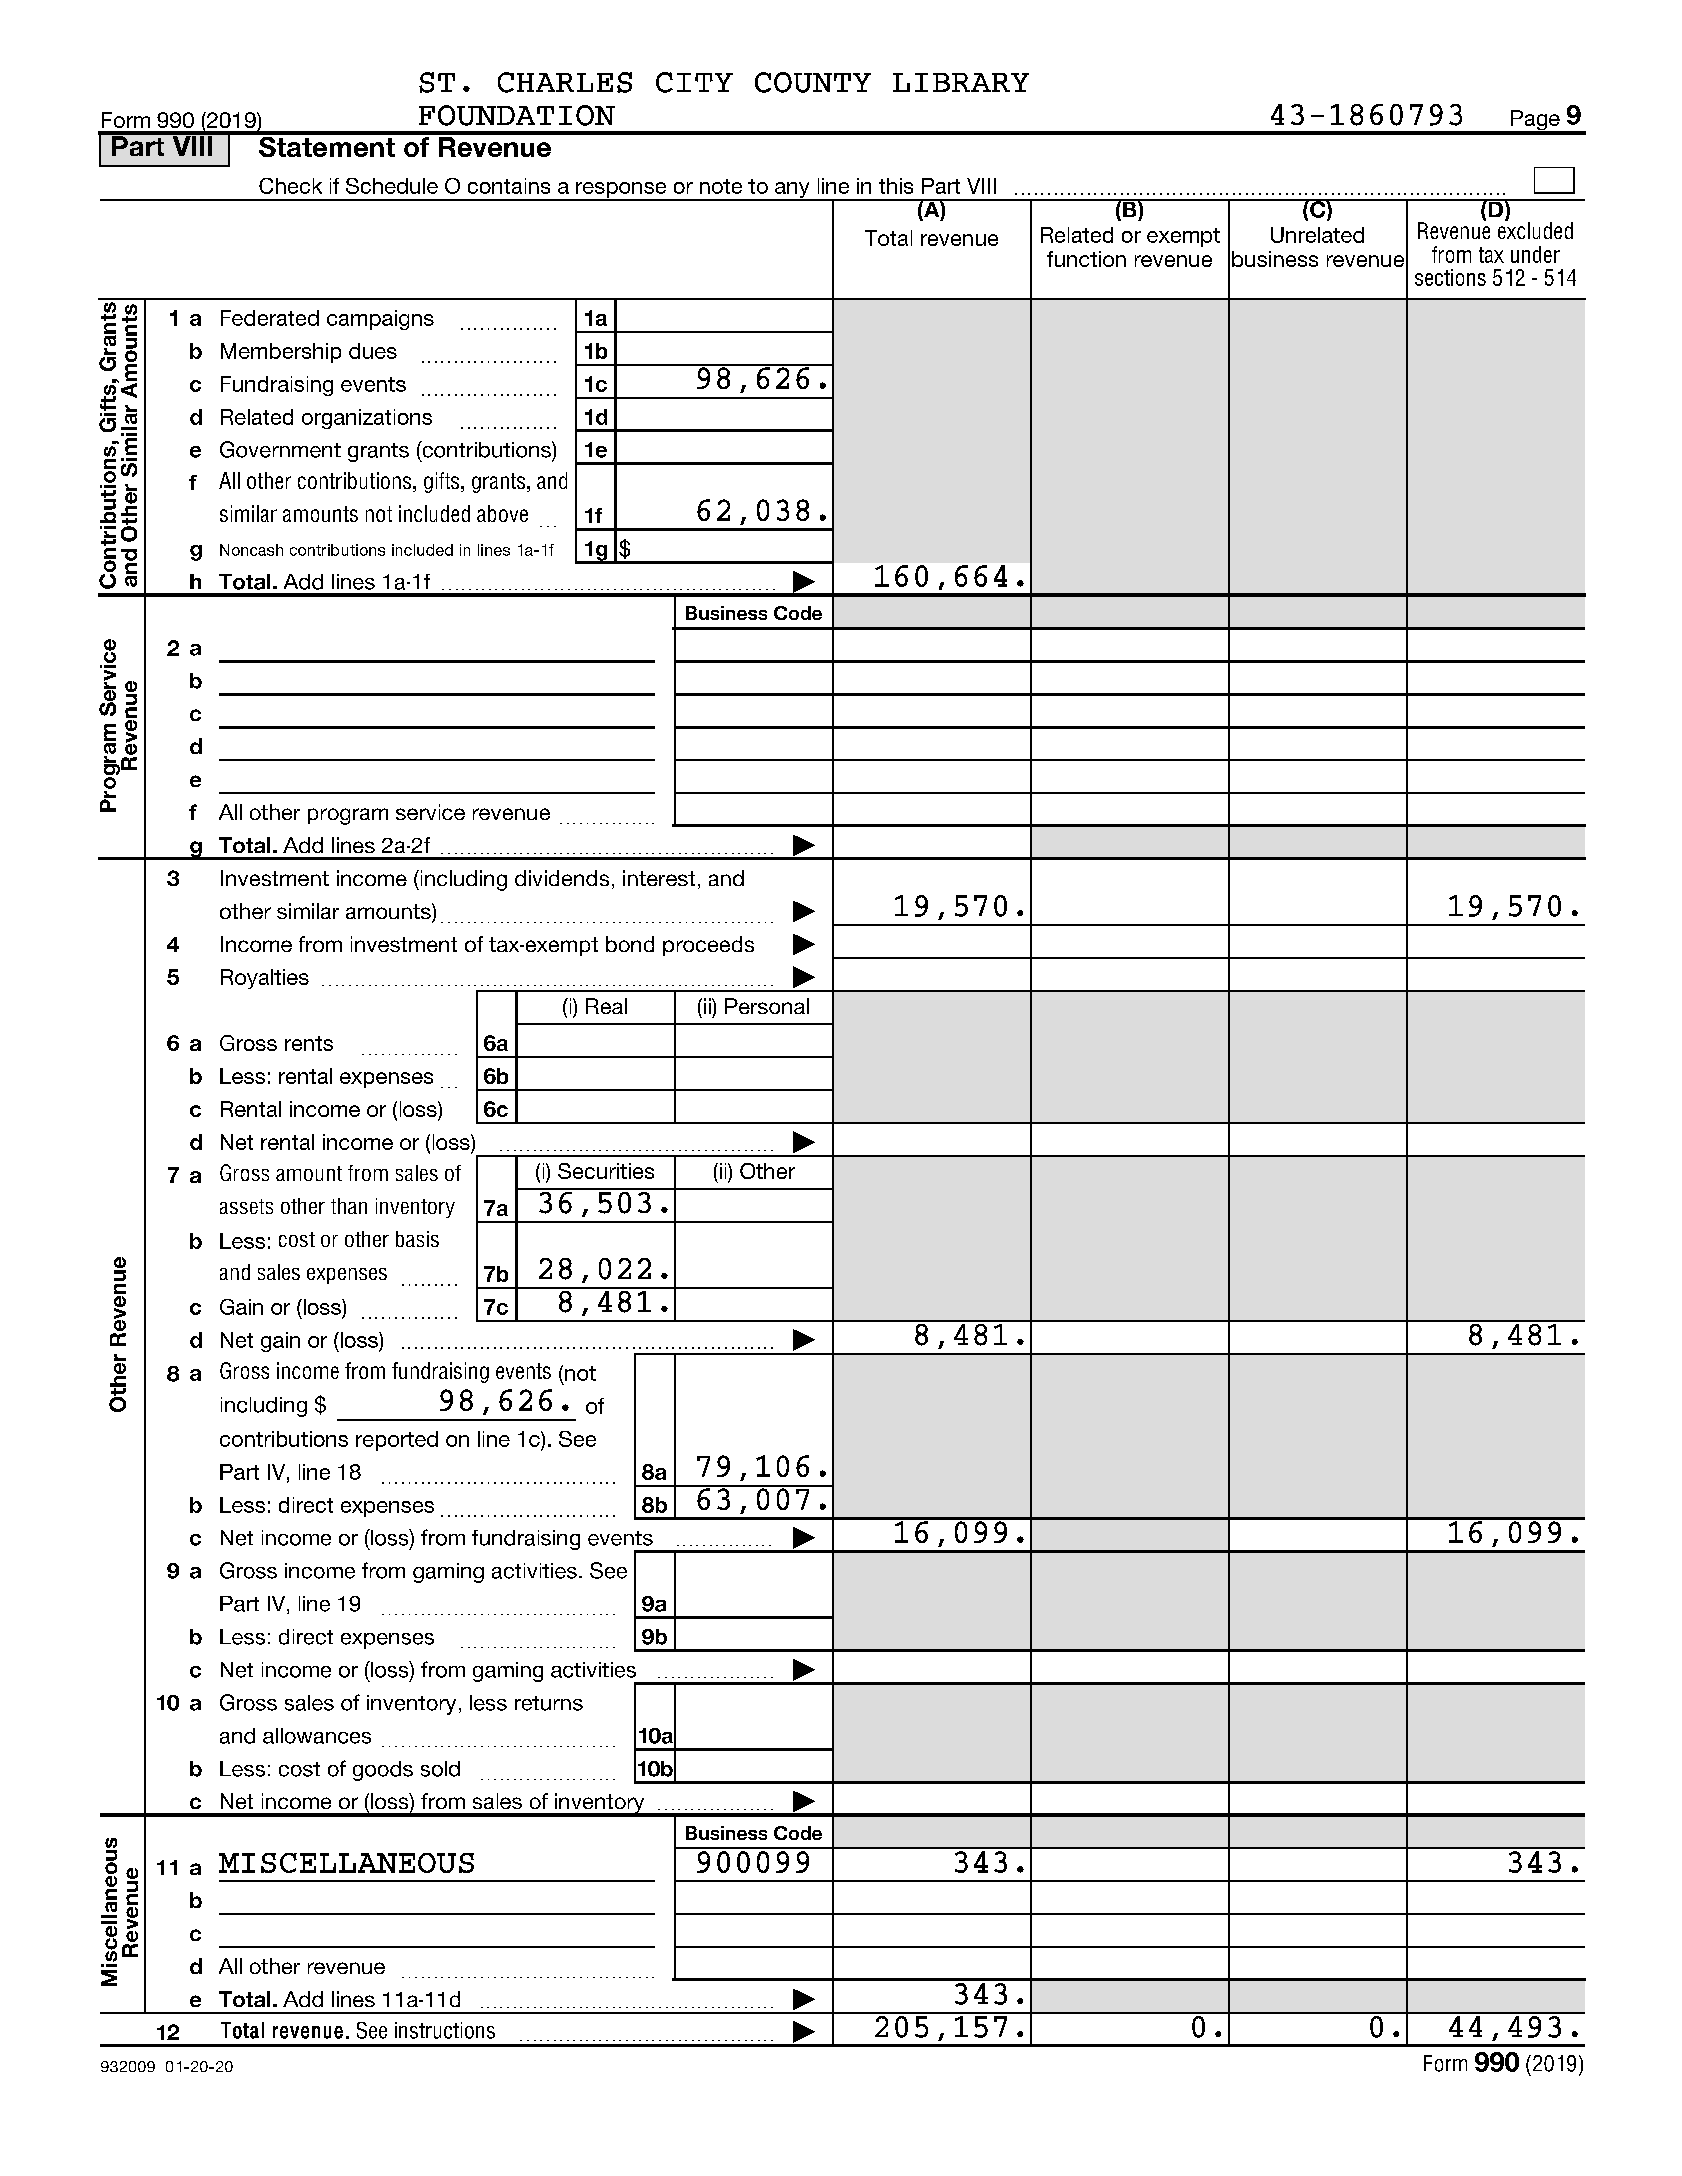  What do you see at coordinates (397, 1441) in the document?
I see `reported` at bounding box center [397, 1441].
